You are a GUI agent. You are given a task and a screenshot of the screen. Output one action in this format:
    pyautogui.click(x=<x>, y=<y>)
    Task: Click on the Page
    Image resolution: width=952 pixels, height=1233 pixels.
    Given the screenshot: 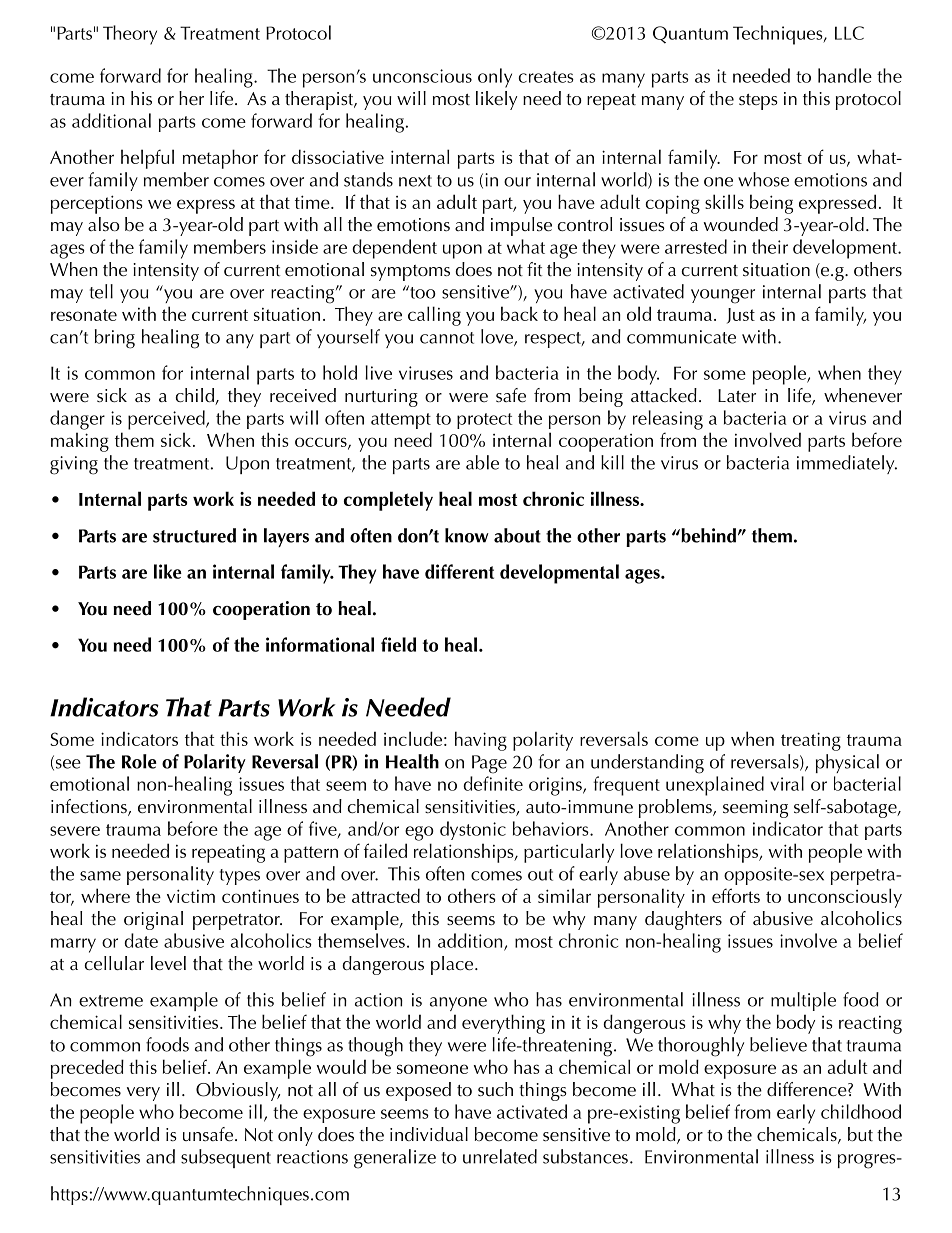 What is the action you would take?
    pyautogui.click(x=489, y=764)
